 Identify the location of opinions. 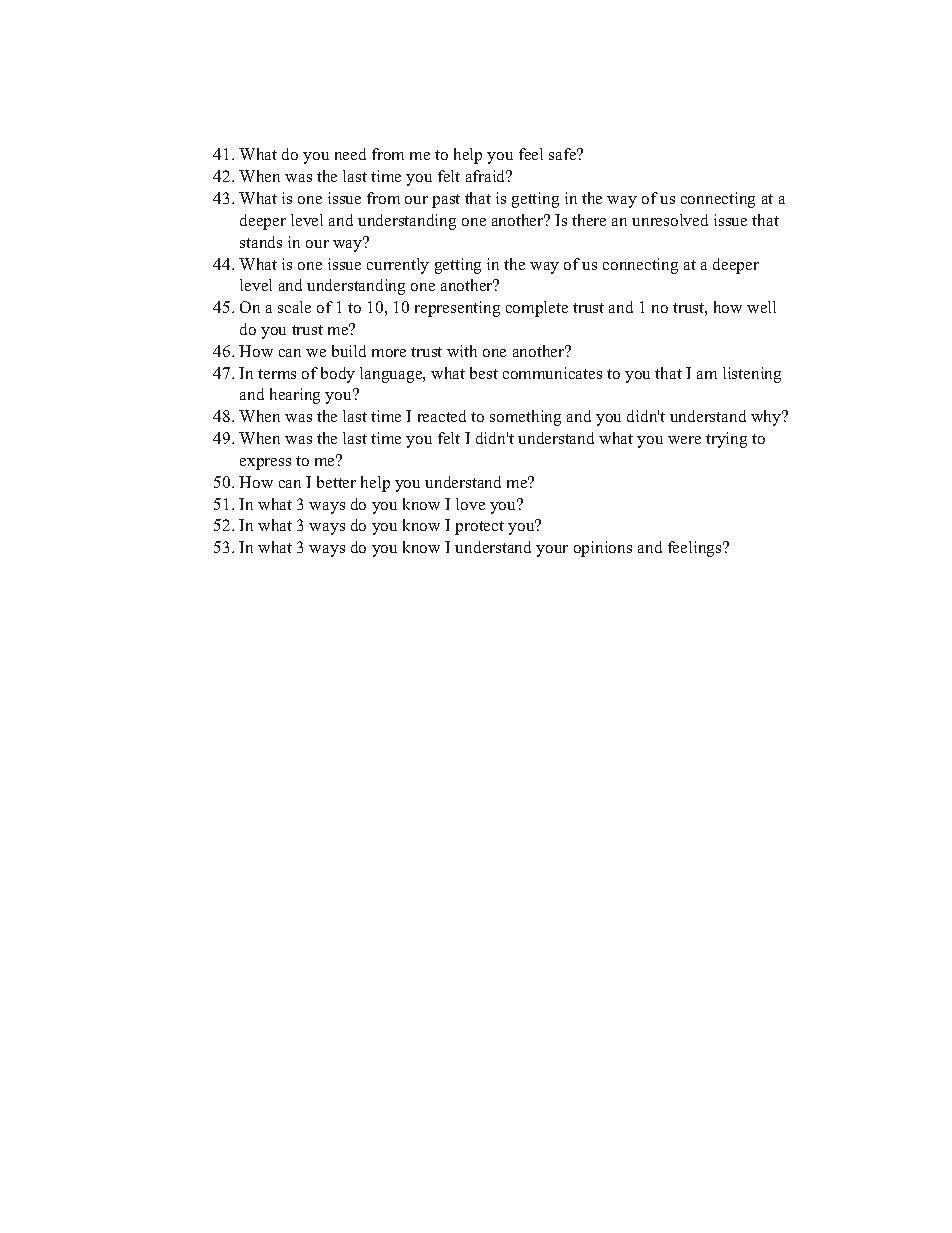
(603, 549).
